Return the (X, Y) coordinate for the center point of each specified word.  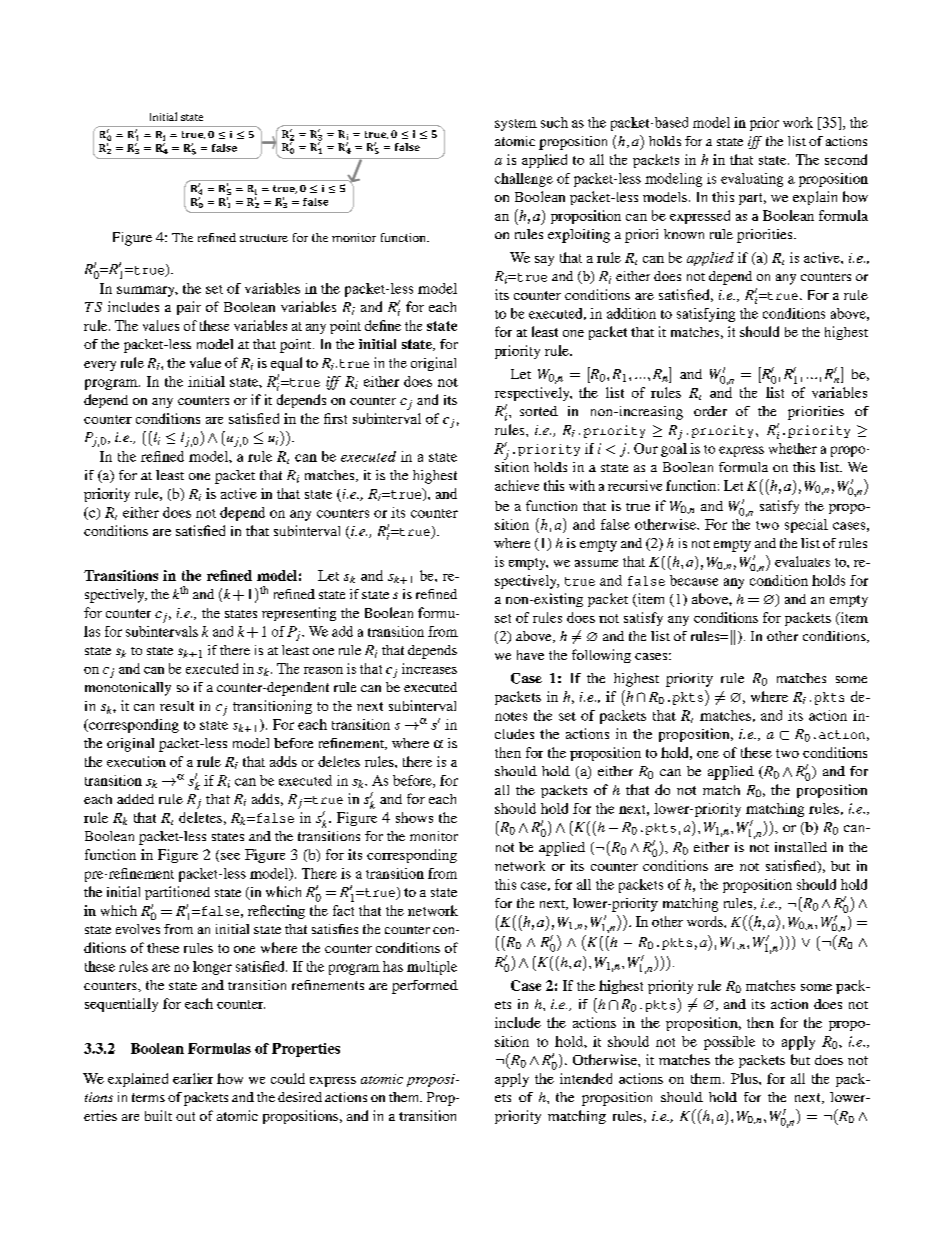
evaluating (752, 180)
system (516, 125)
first (335, 418)
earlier (193, 1078)
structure (264, 238)
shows (414, 817)
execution (136, 761)
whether (793, 448)
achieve (517, 485)
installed (801, 847)
